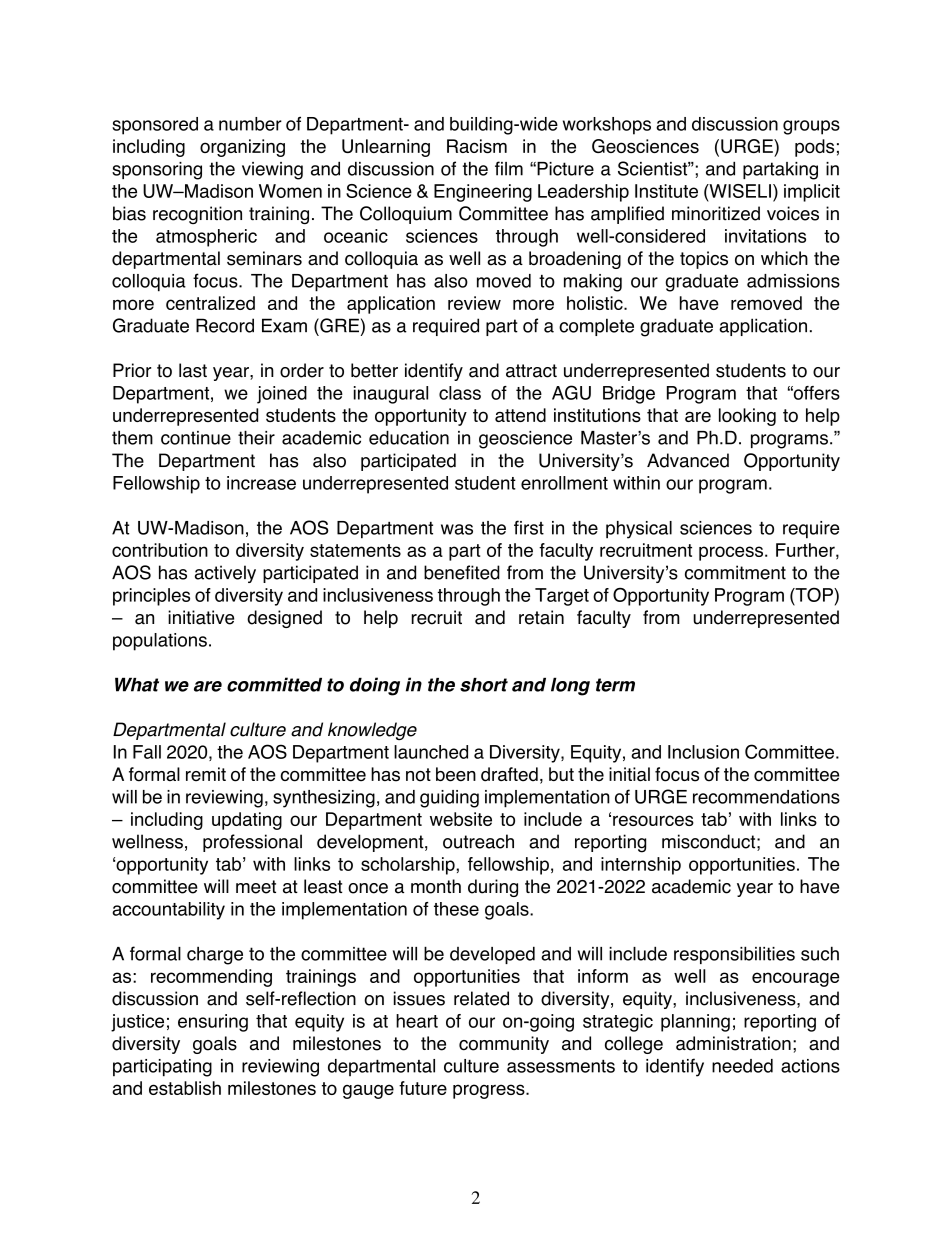 Image resolution: width=952 pixels, height=1233 pixels. I want to click on initiative, so click(201, 617).
